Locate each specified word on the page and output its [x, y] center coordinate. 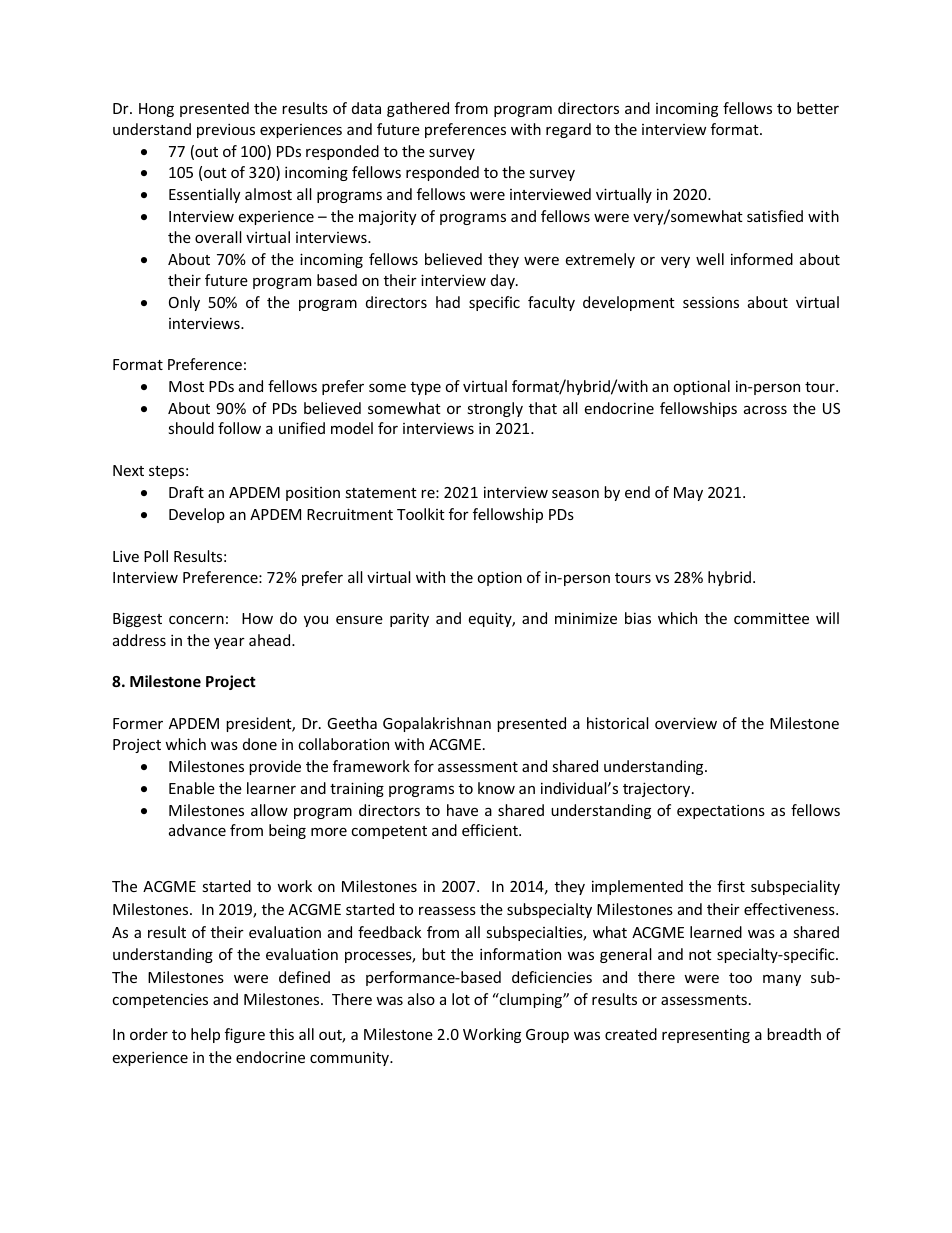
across [765, 409]
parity [409, 620]
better [818, 108]
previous [226, 130]
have [462, 810]
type [426, 388]
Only [184, 303]
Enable [192, 788]
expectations [721, 811]
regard [568, 130]
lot [461, 999]
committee [771, 618]
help [205, 1035]
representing [706, 1036]
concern [196, 619]
